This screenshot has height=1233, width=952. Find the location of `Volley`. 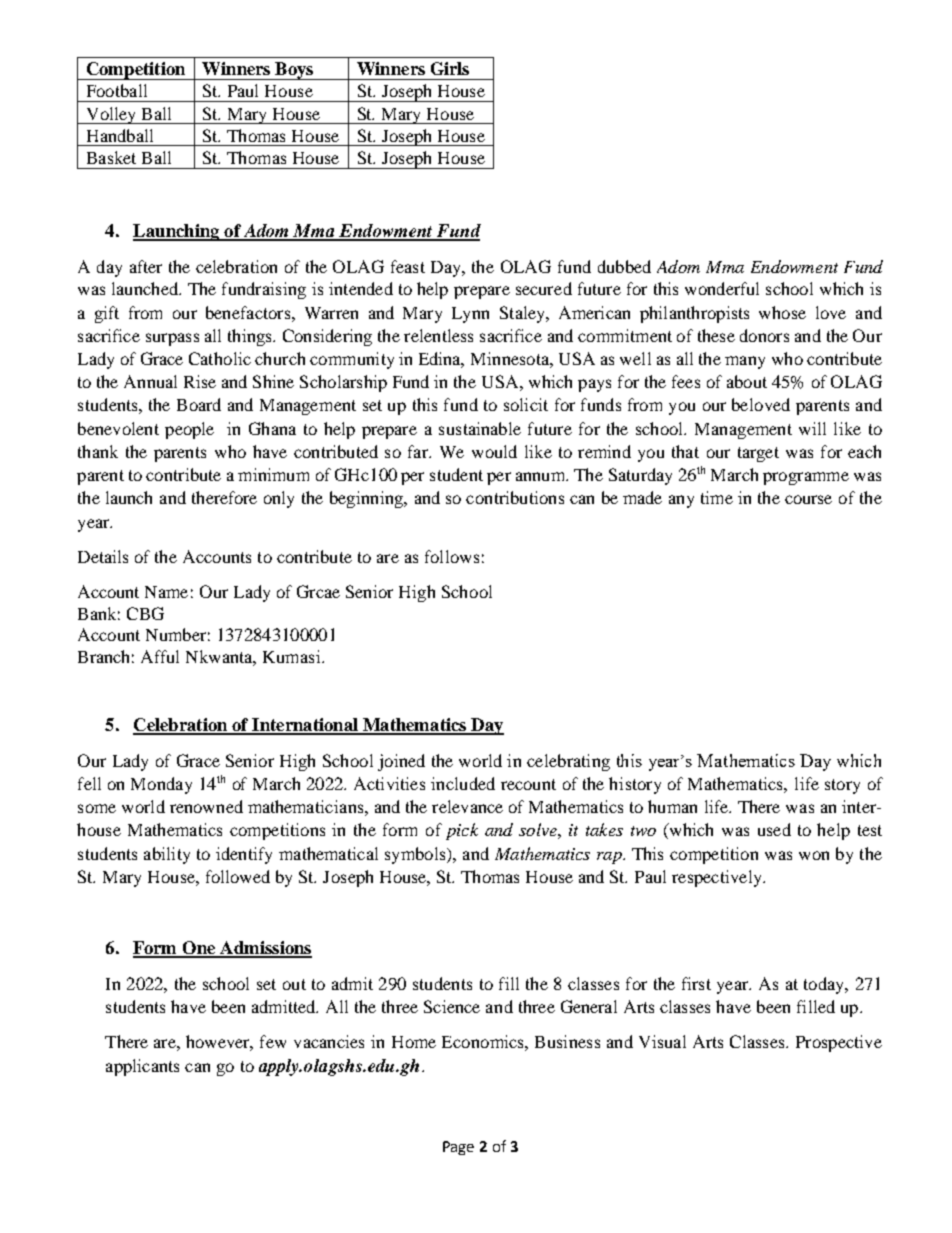

Volley is located at coordinates (111, 115).
